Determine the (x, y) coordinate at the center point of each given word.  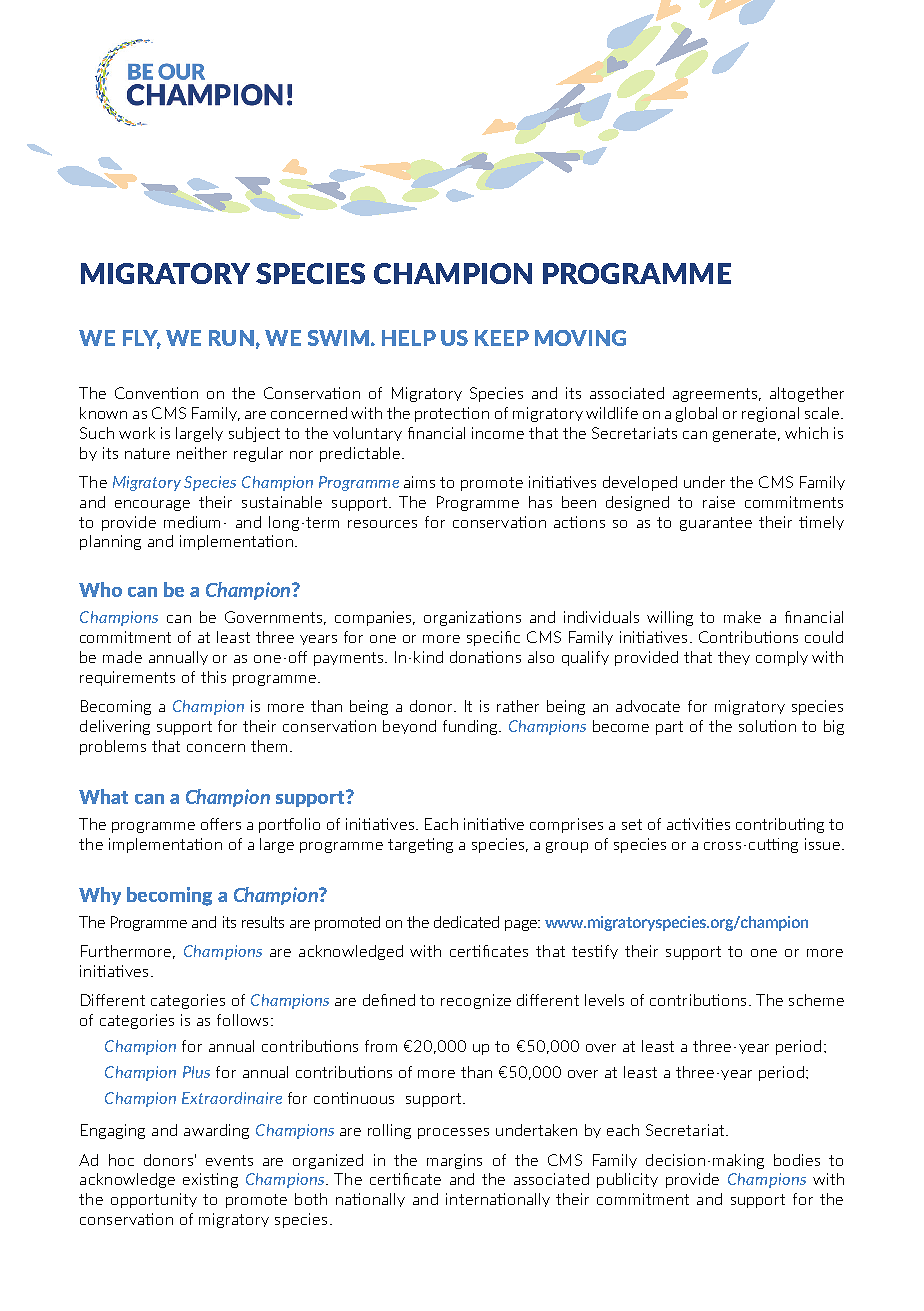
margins (454, 1161)
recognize (476, 1001)
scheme (816, 1000)
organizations (472, 618)
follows (242, 1020)
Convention (156, 393)
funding (471, 727)
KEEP (502, 338)
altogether (807, 394)
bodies (797, 1160)
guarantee (716, 524)
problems (113, 747)
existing (210, 1180)
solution (767, 726)
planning (110, 542)
